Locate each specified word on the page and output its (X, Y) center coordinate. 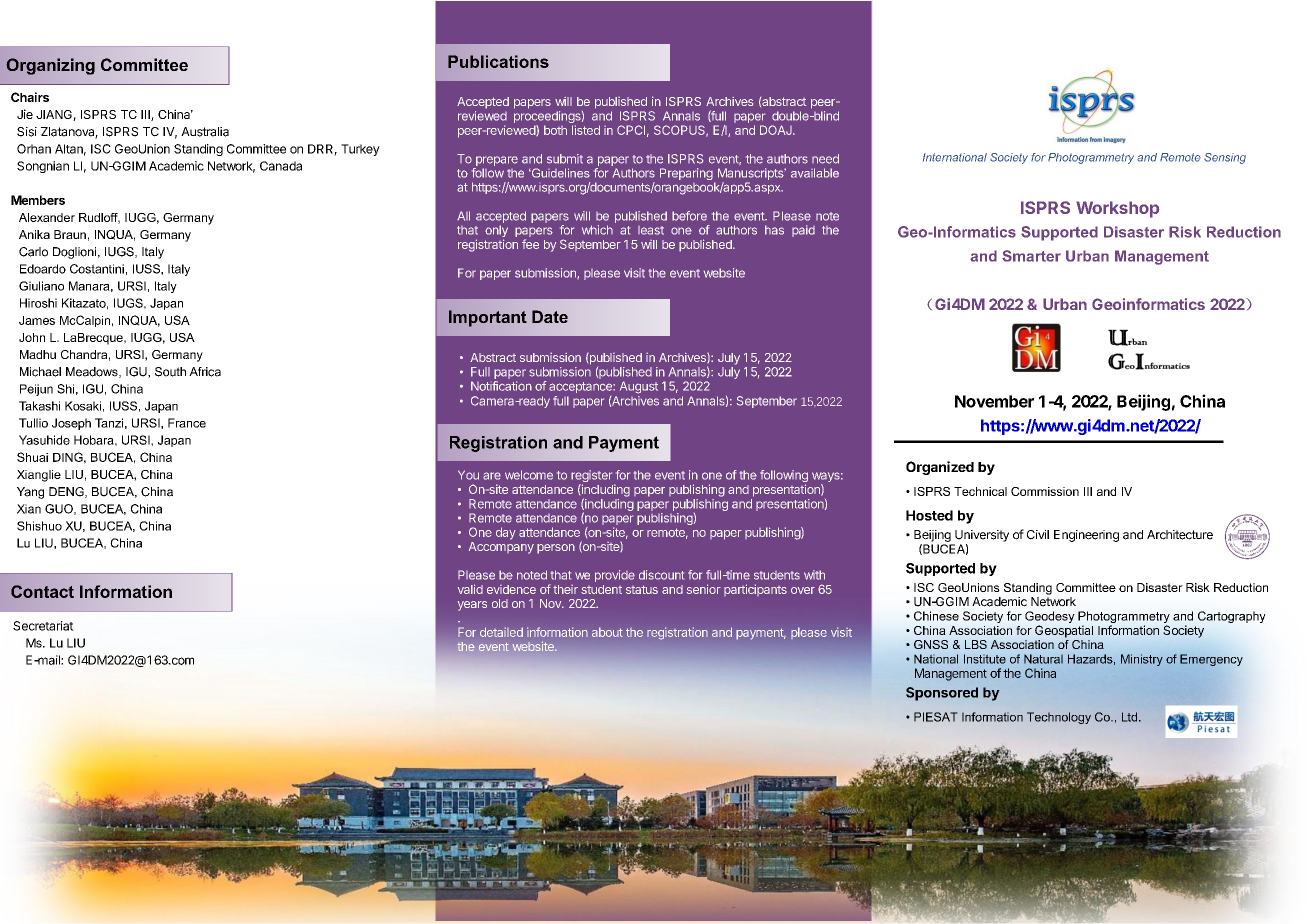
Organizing (50, 66)
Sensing (1225, 158)
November (994, 401)
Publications (498, 61)
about (607, 632)
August (639, 387)
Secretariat (43, 626)
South (170, 372)
